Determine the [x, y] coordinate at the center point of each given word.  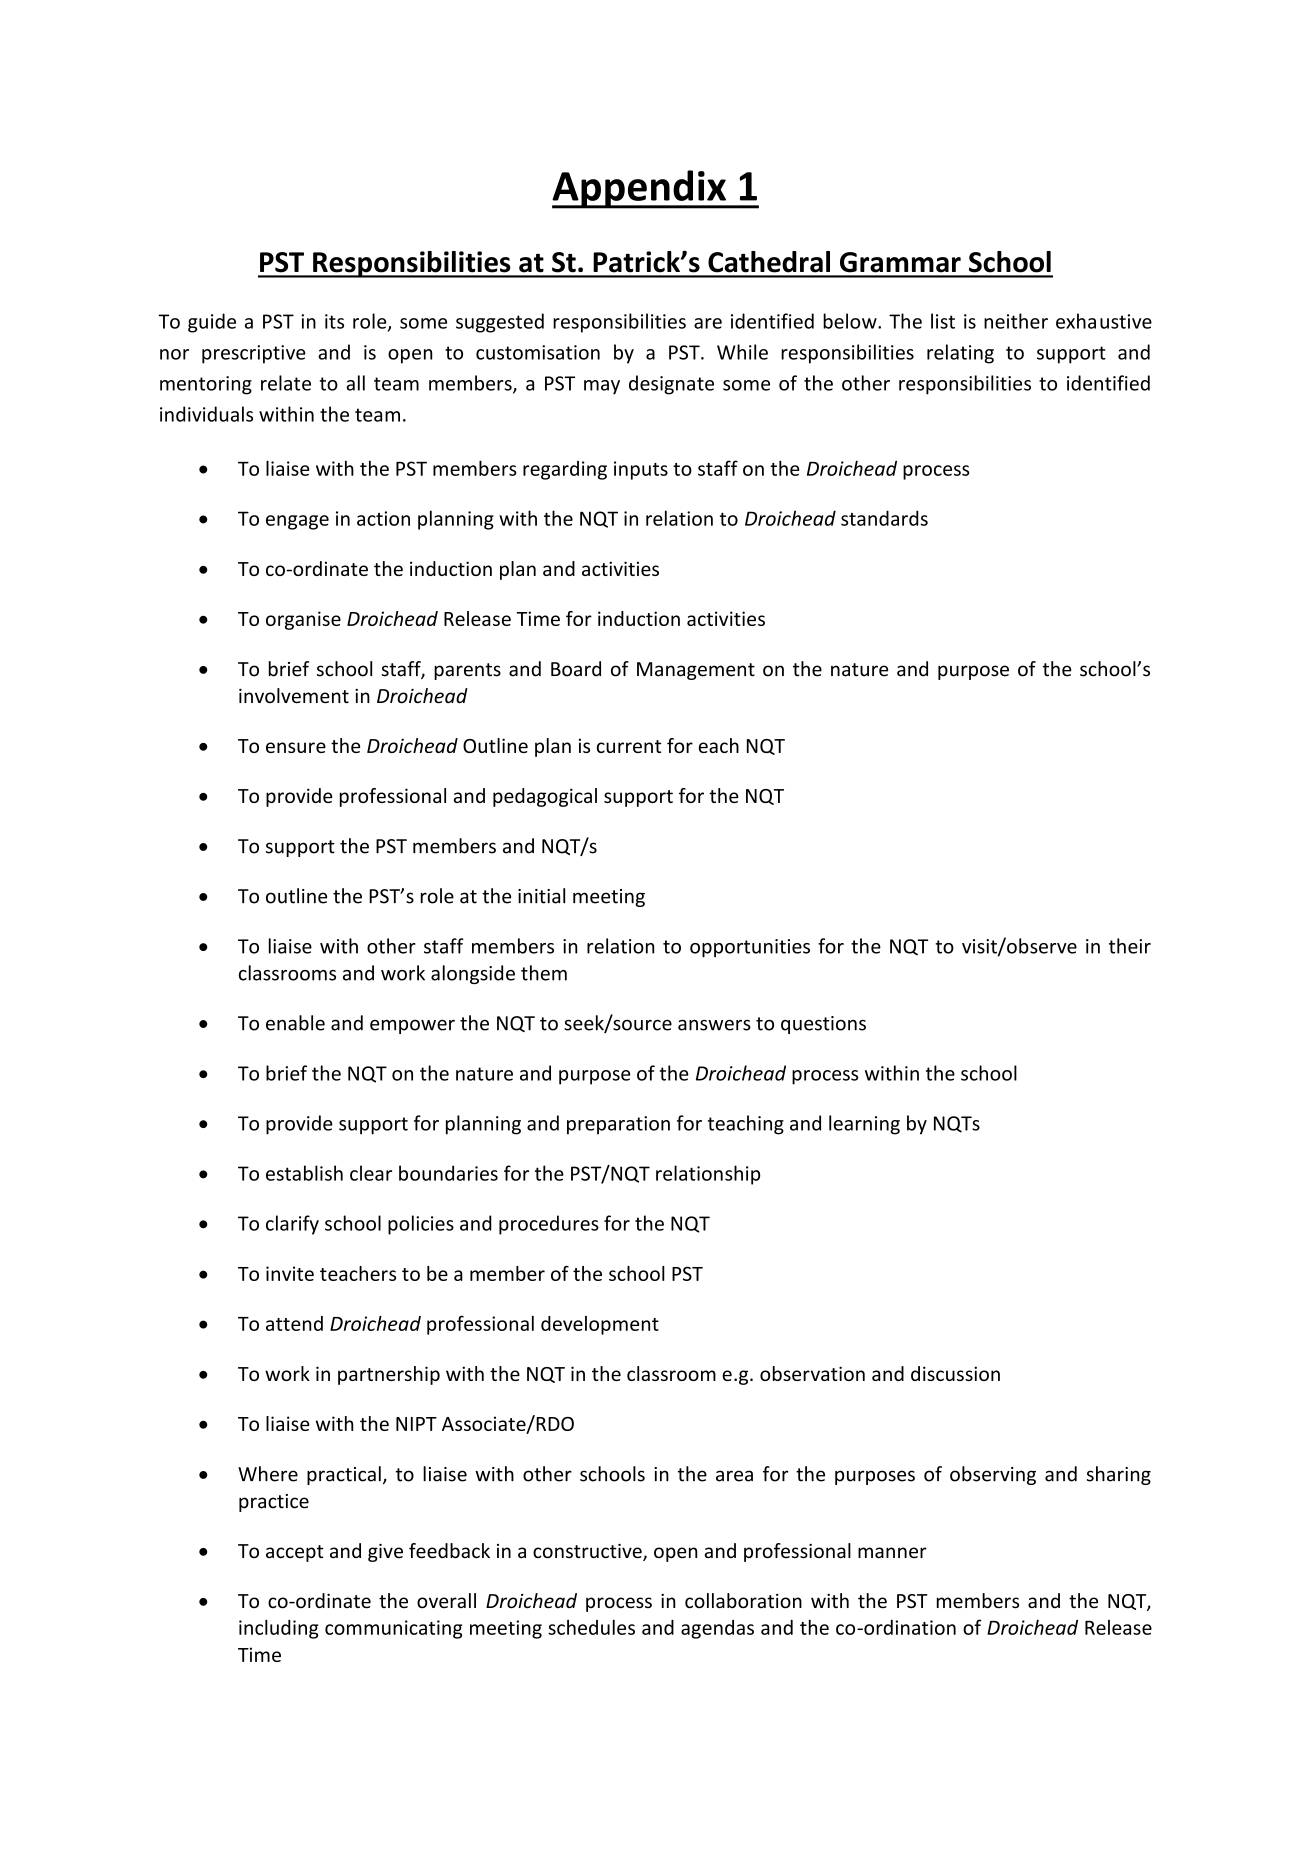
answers [714, 1025]
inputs [641, 470]
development [600, 1325]
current [629, 746]
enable [295, 1023]
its [334, 321]
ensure [296, 747]
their [1130, 946]
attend [294, 1323]
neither [1016, 321]
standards [884, 518]
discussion [955, 1373]
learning [864, 1125]
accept [295, 1553]
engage [297, 522]
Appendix [640, 189]
